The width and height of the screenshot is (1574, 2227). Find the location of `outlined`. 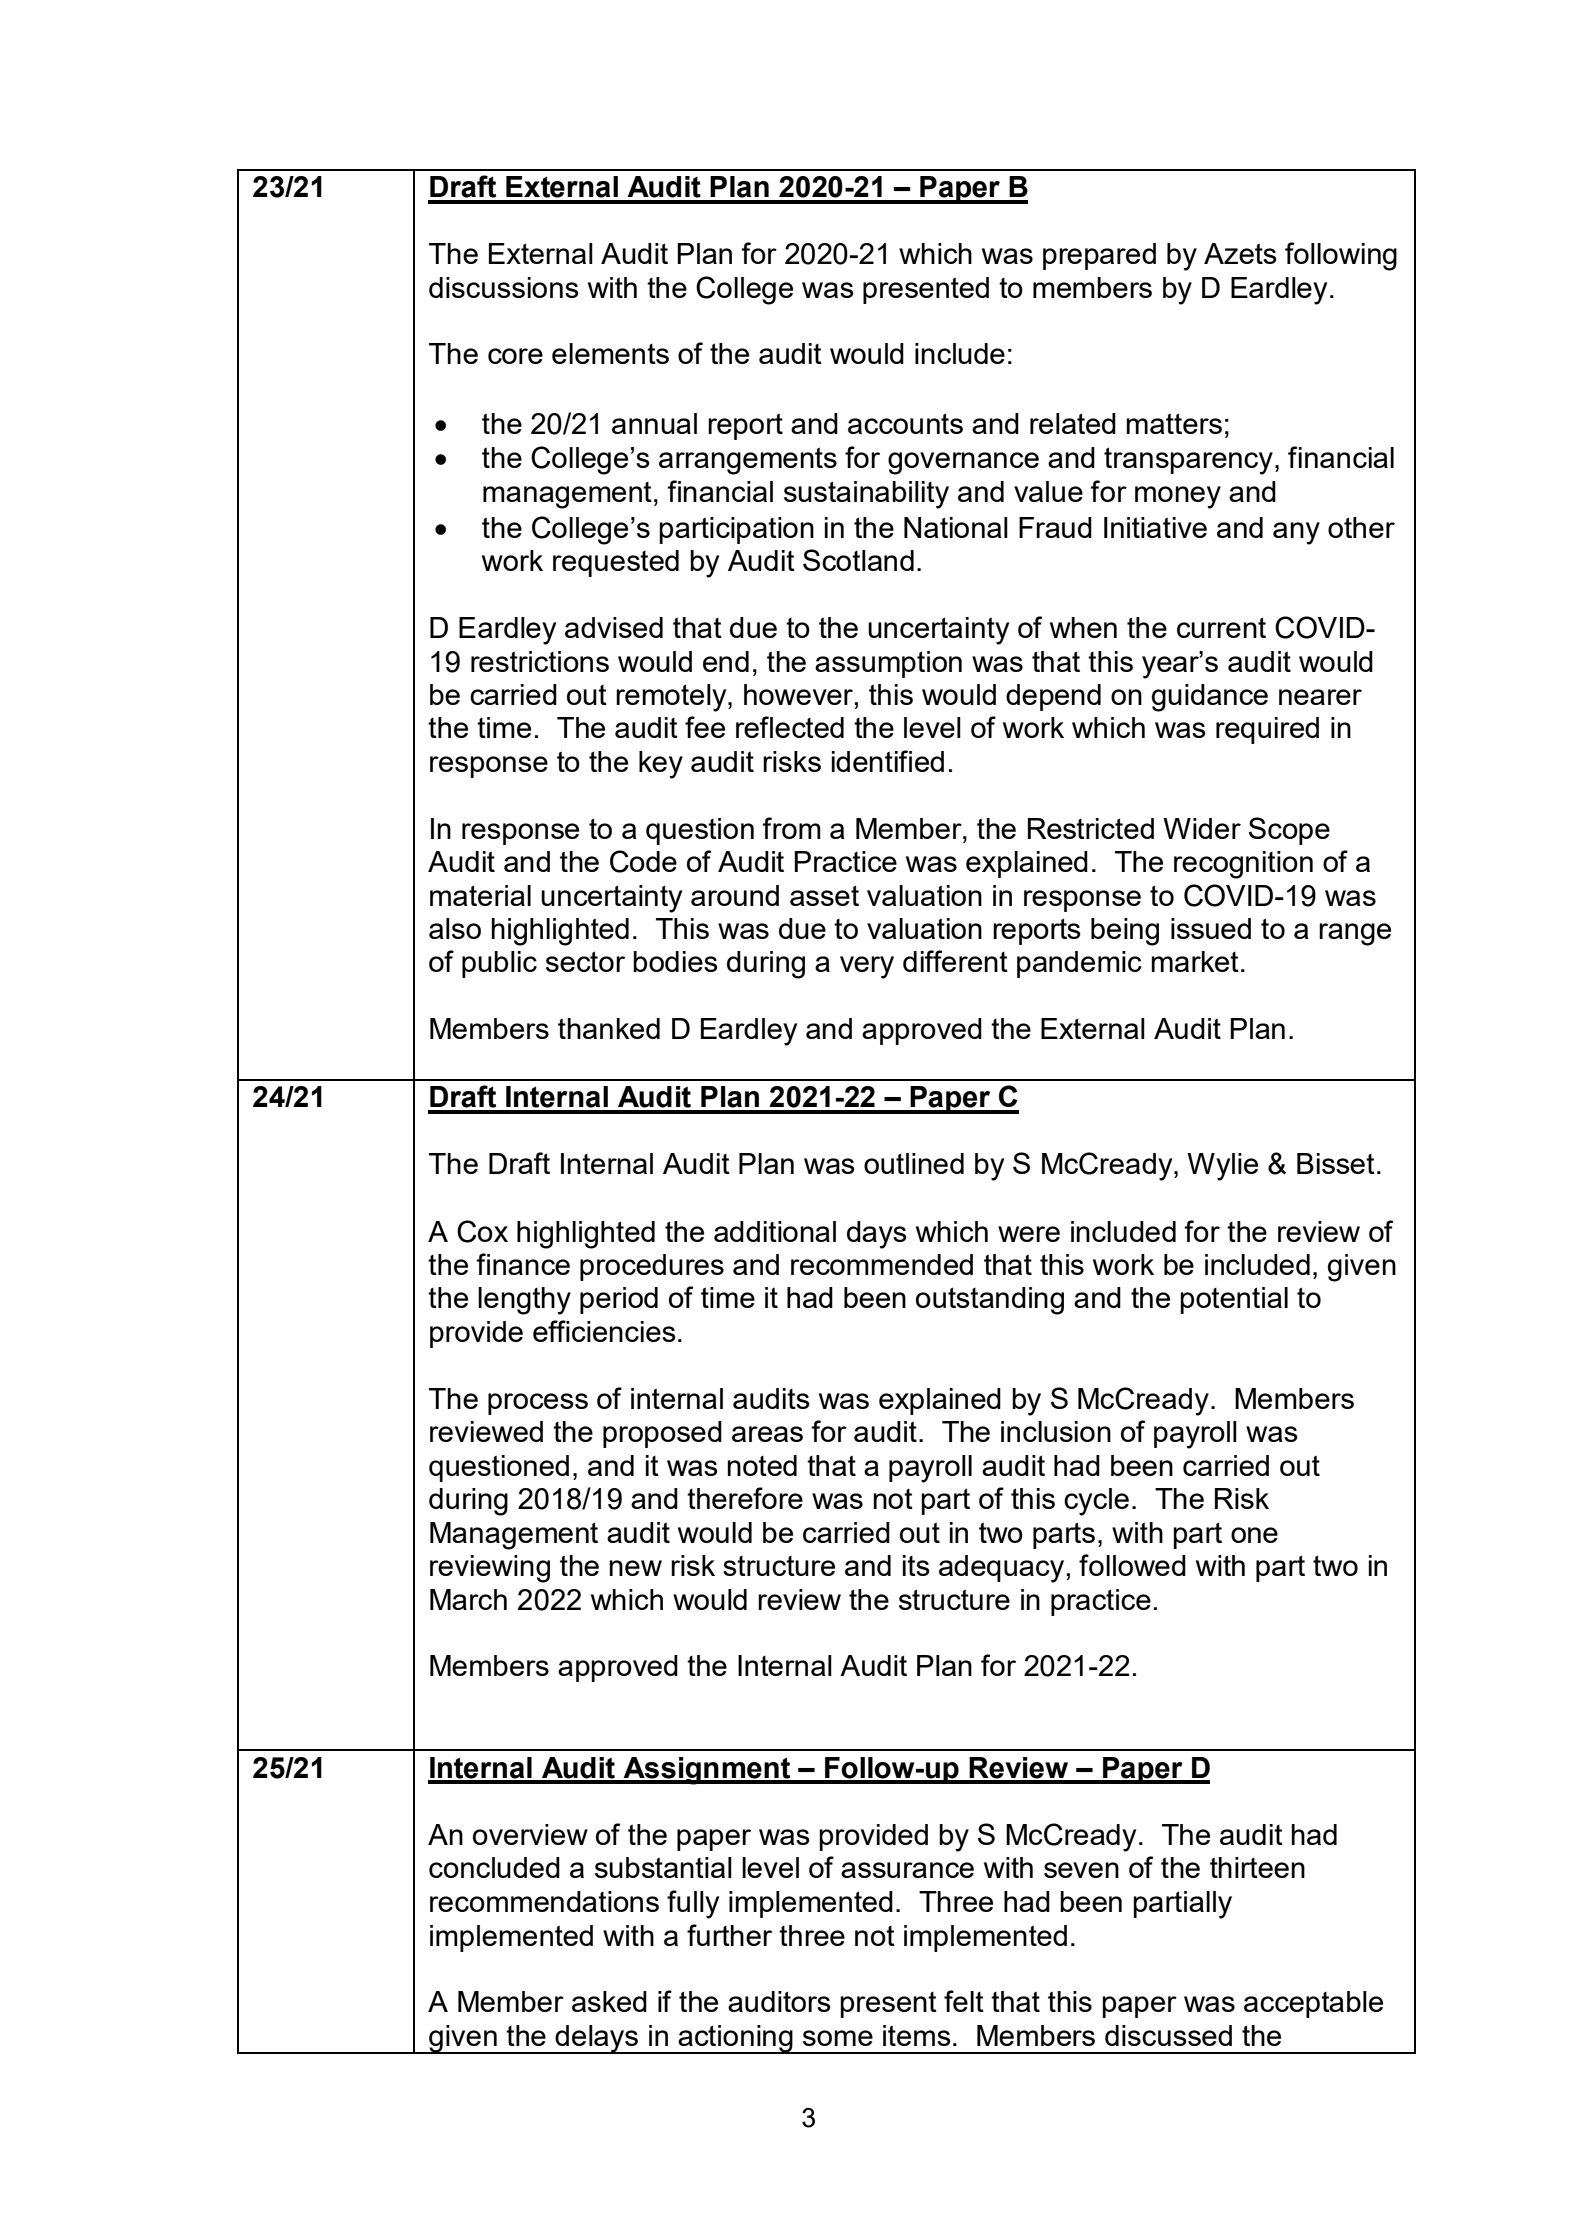

outlined is located at coordinates (914, 1163).
